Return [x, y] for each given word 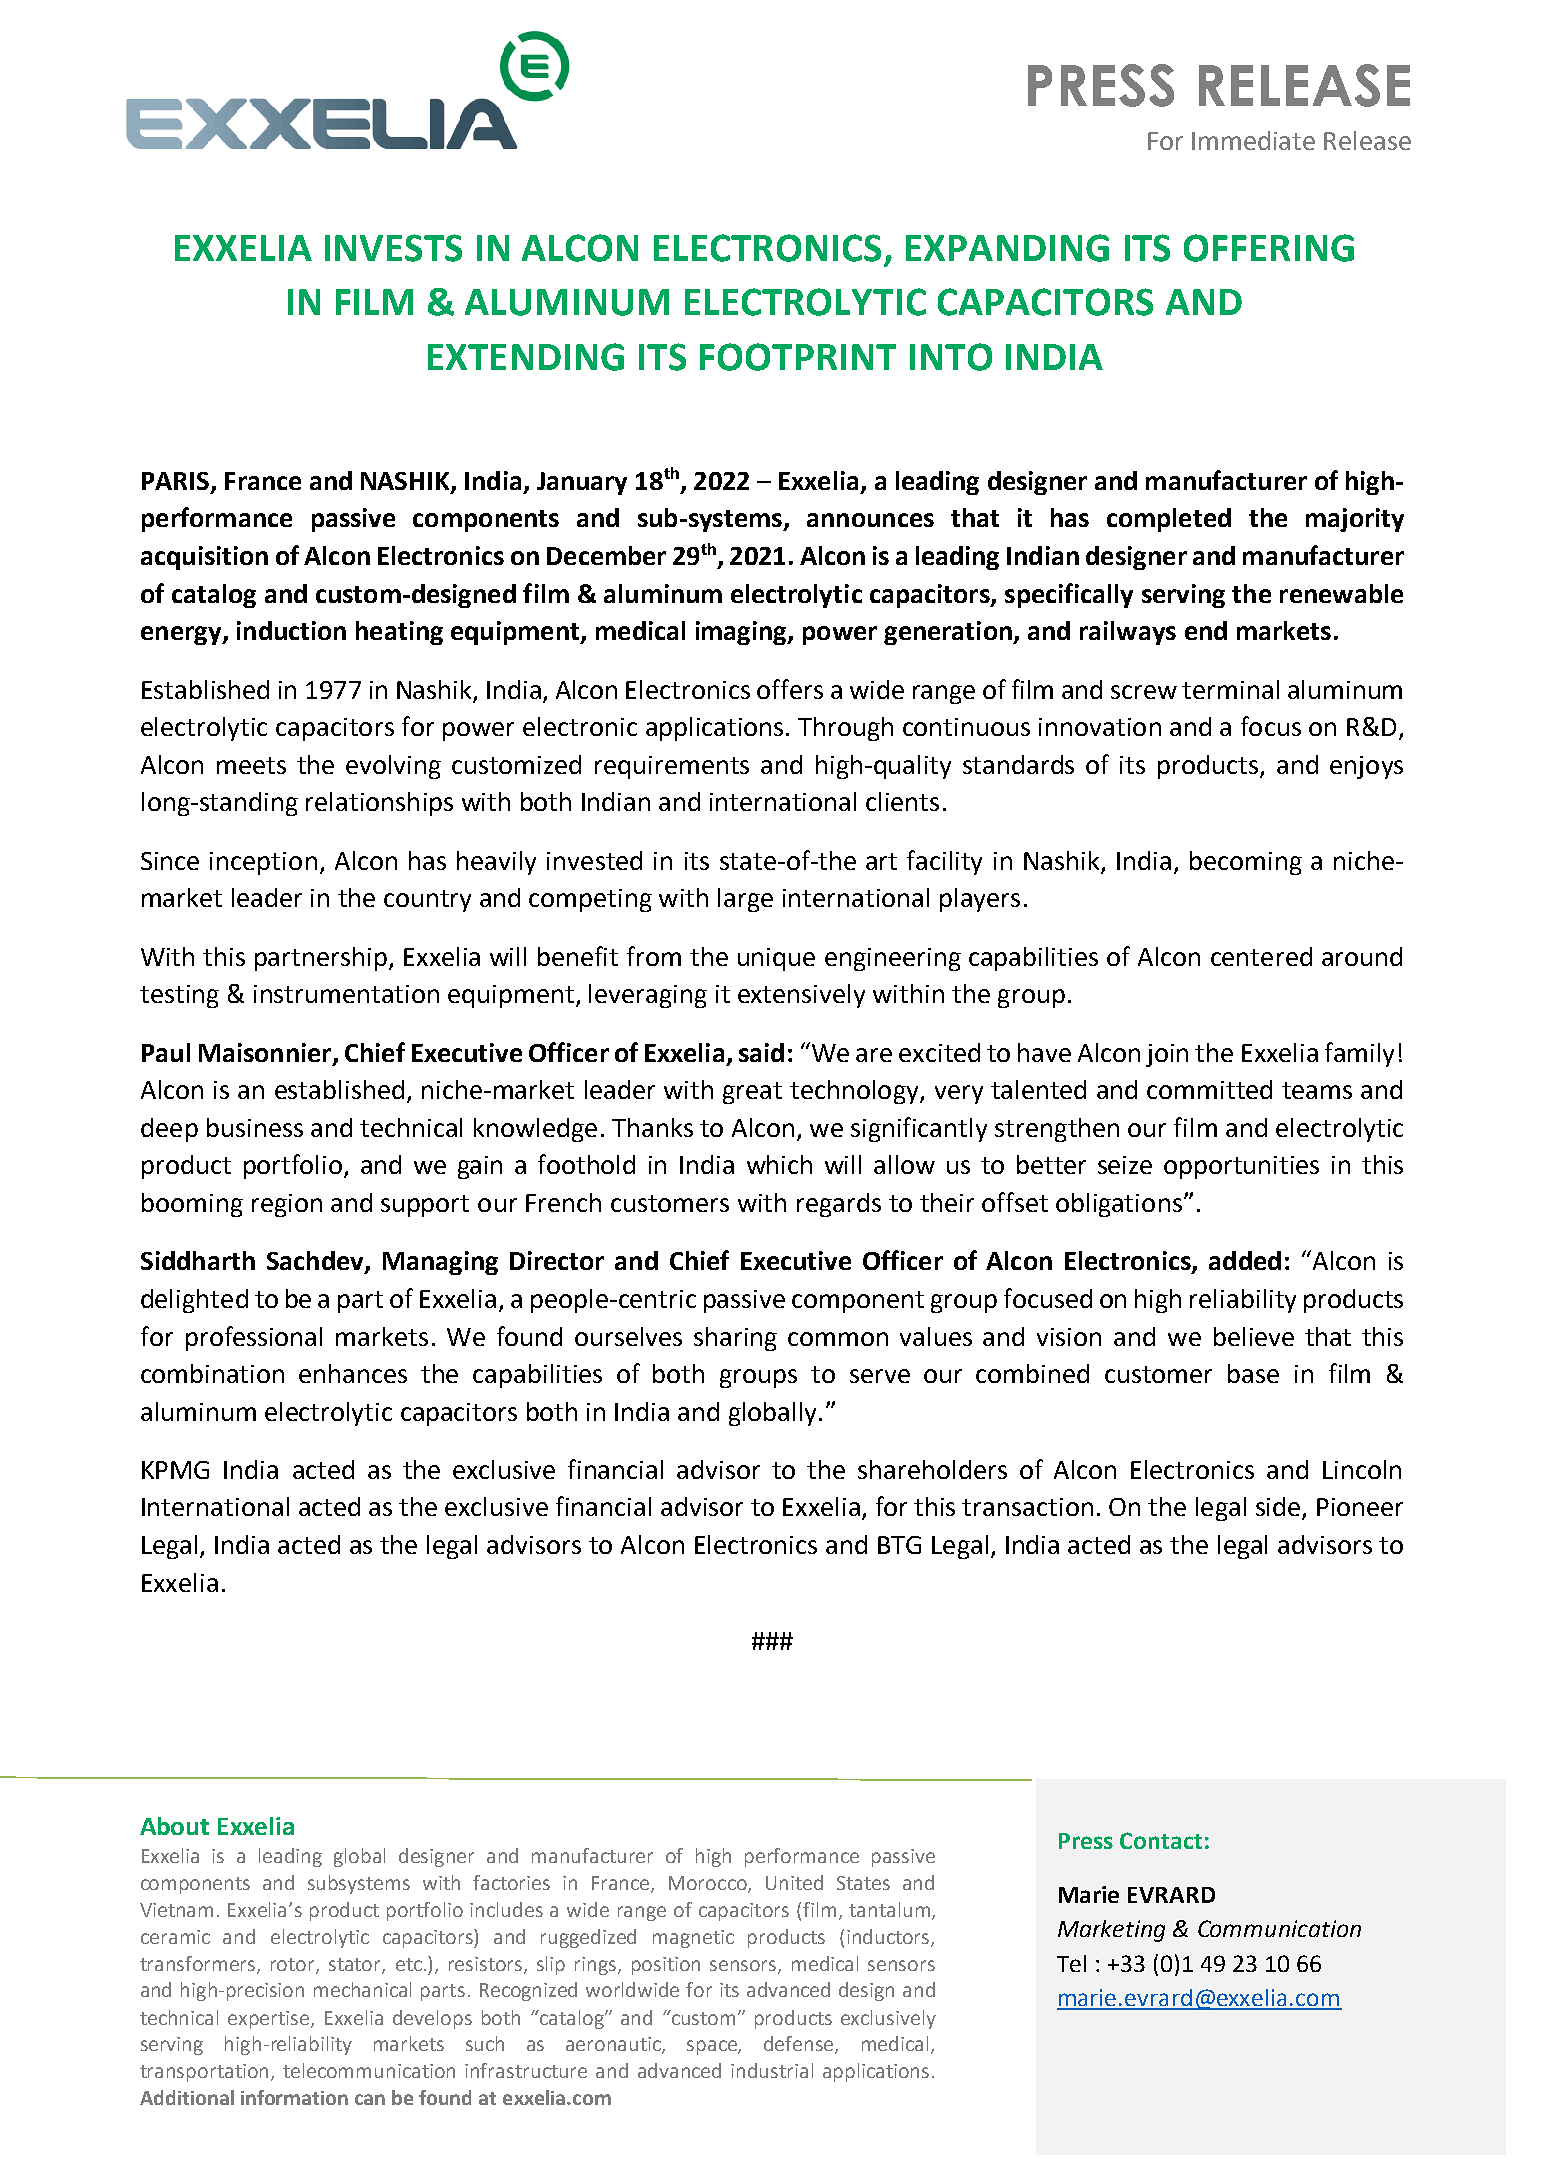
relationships [379, 804]
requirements [672, 767]
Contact [1161, 1840]
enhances [353, 1373]
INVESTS [393, 248]
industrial [772, 2070]
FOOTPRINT [798, 357]
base [1253, 1373]
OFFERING [1269, 248]
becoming [1246, 863]
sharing [735, 1339]
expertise [270, 2020]
